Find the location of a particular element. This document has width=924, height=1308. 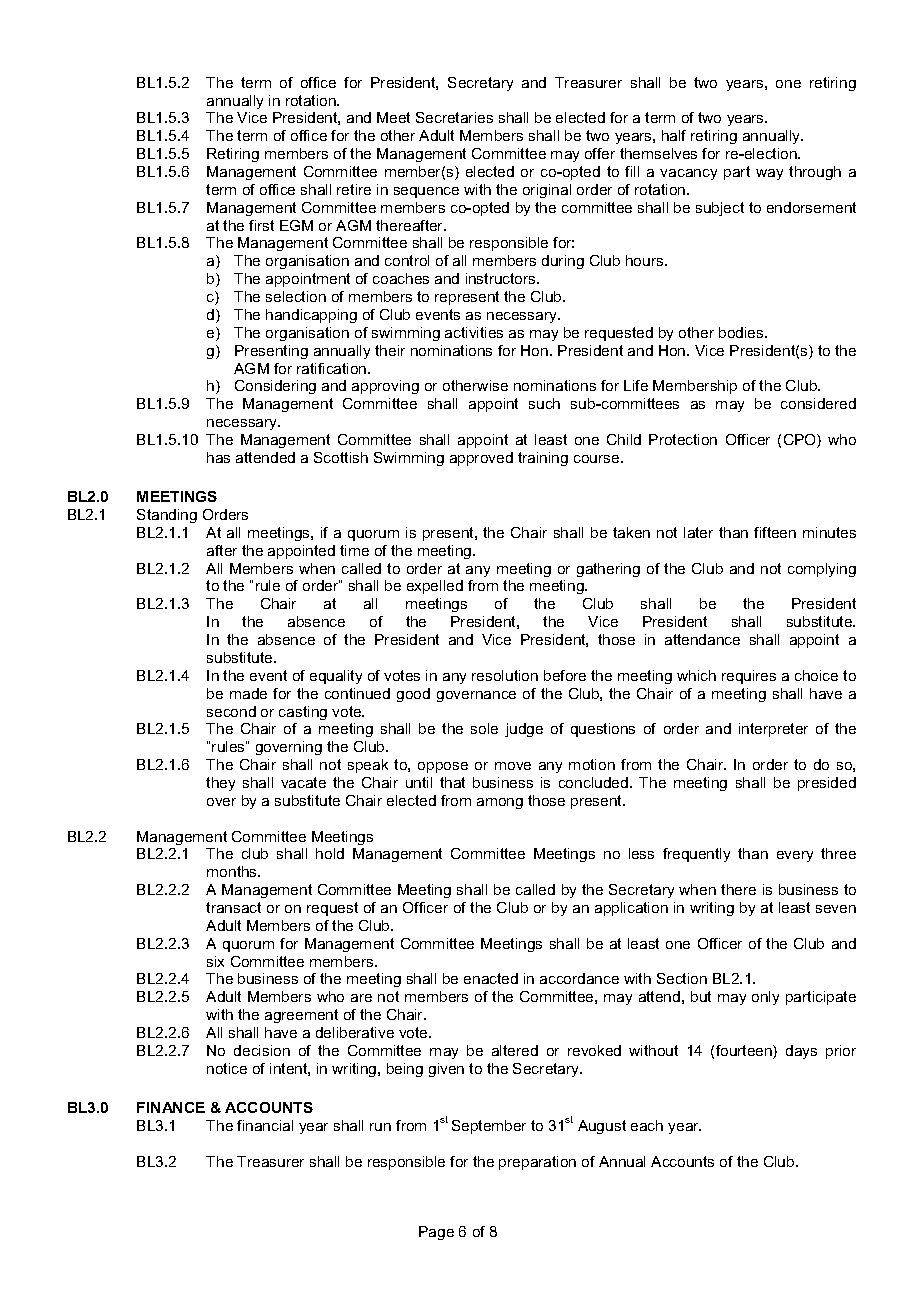

each is located at coordinates (647, 1125).
